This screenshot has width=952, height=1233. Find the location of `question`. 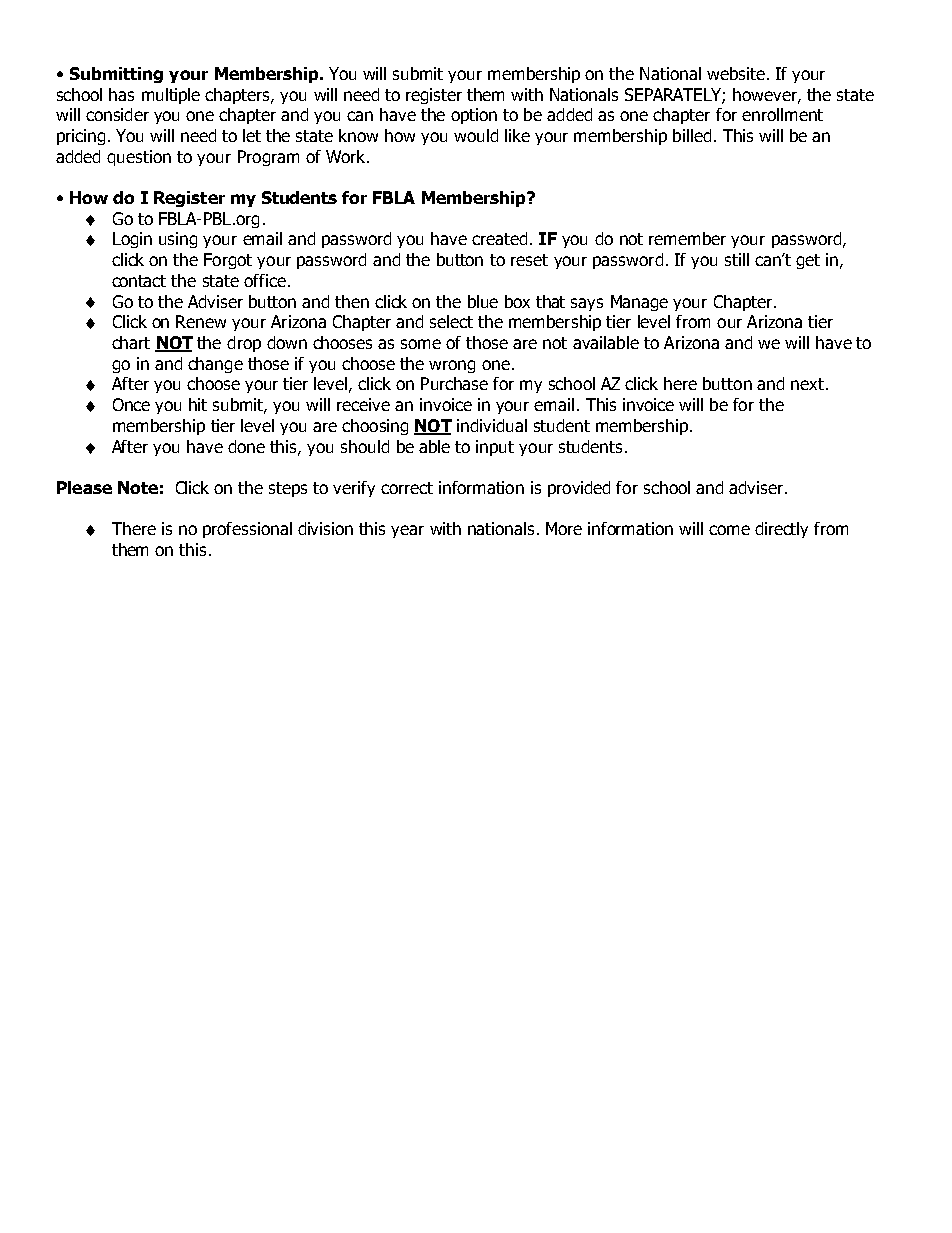

question is located at coordinates (139, 158).
